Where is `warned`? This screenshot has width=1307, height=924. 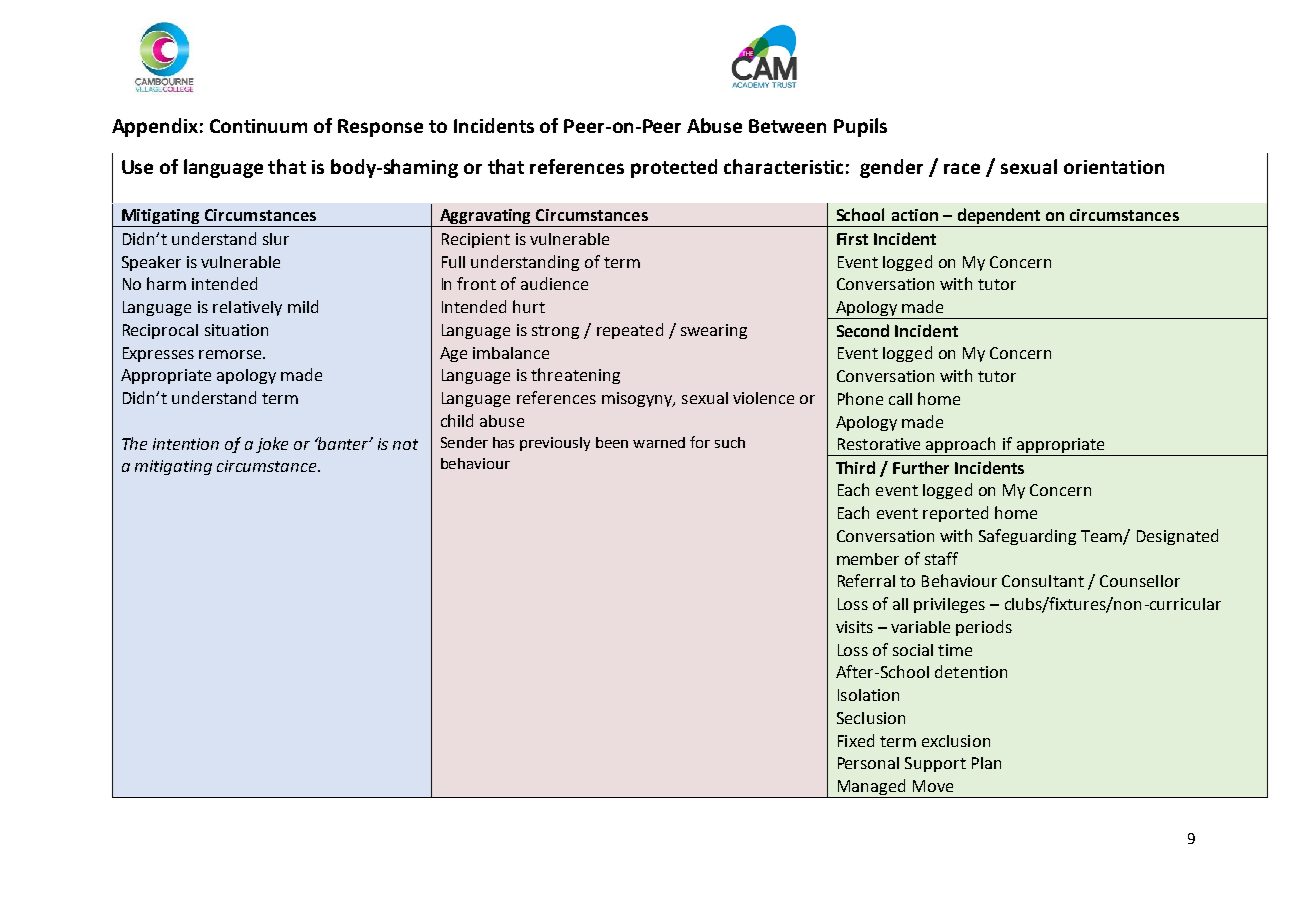
warned is located at coordinates (659, 442).
